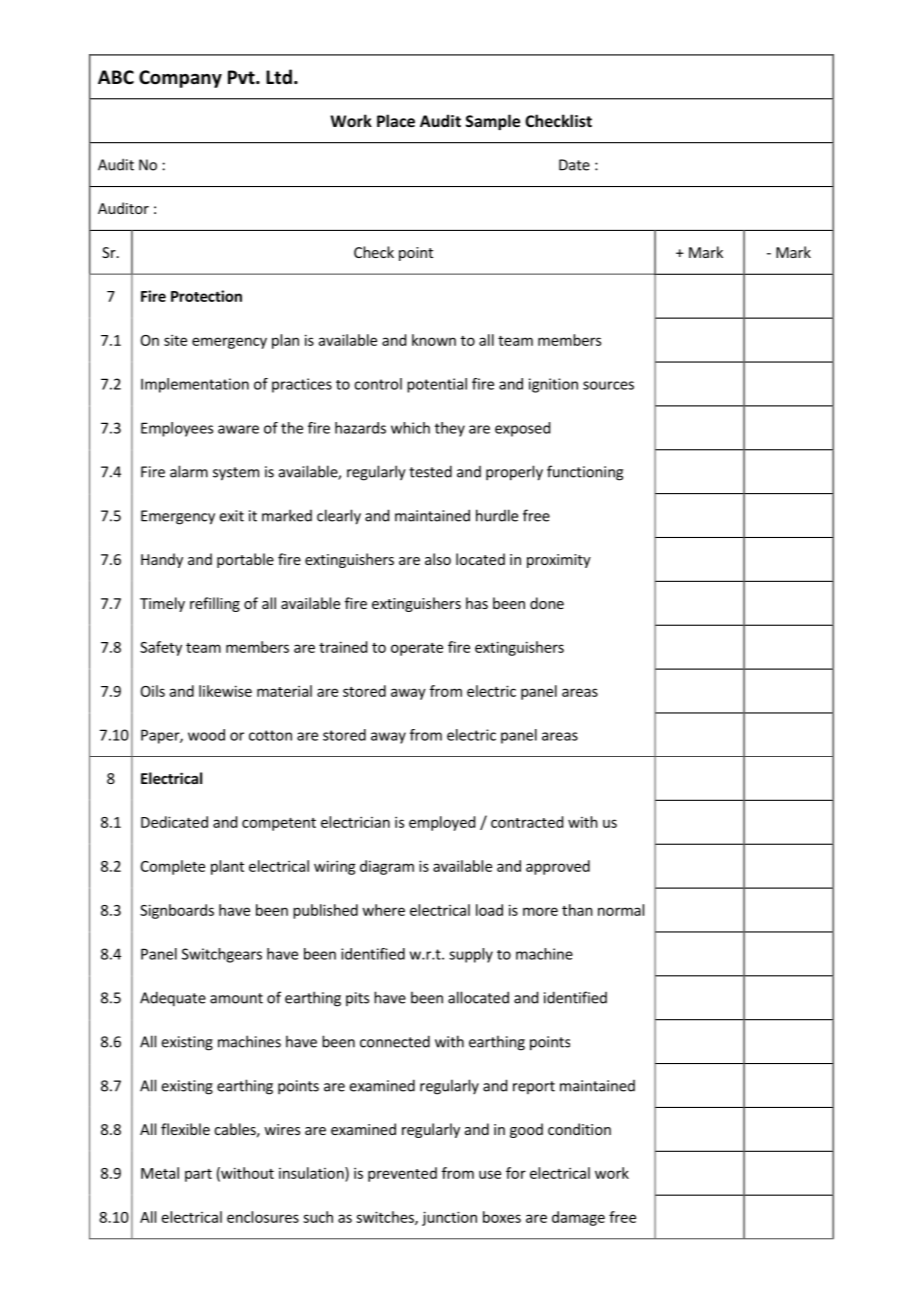 The image size is (924, 1305). Describe the element at coordinates (343, 647) in the image. I see `trained` at that location.
